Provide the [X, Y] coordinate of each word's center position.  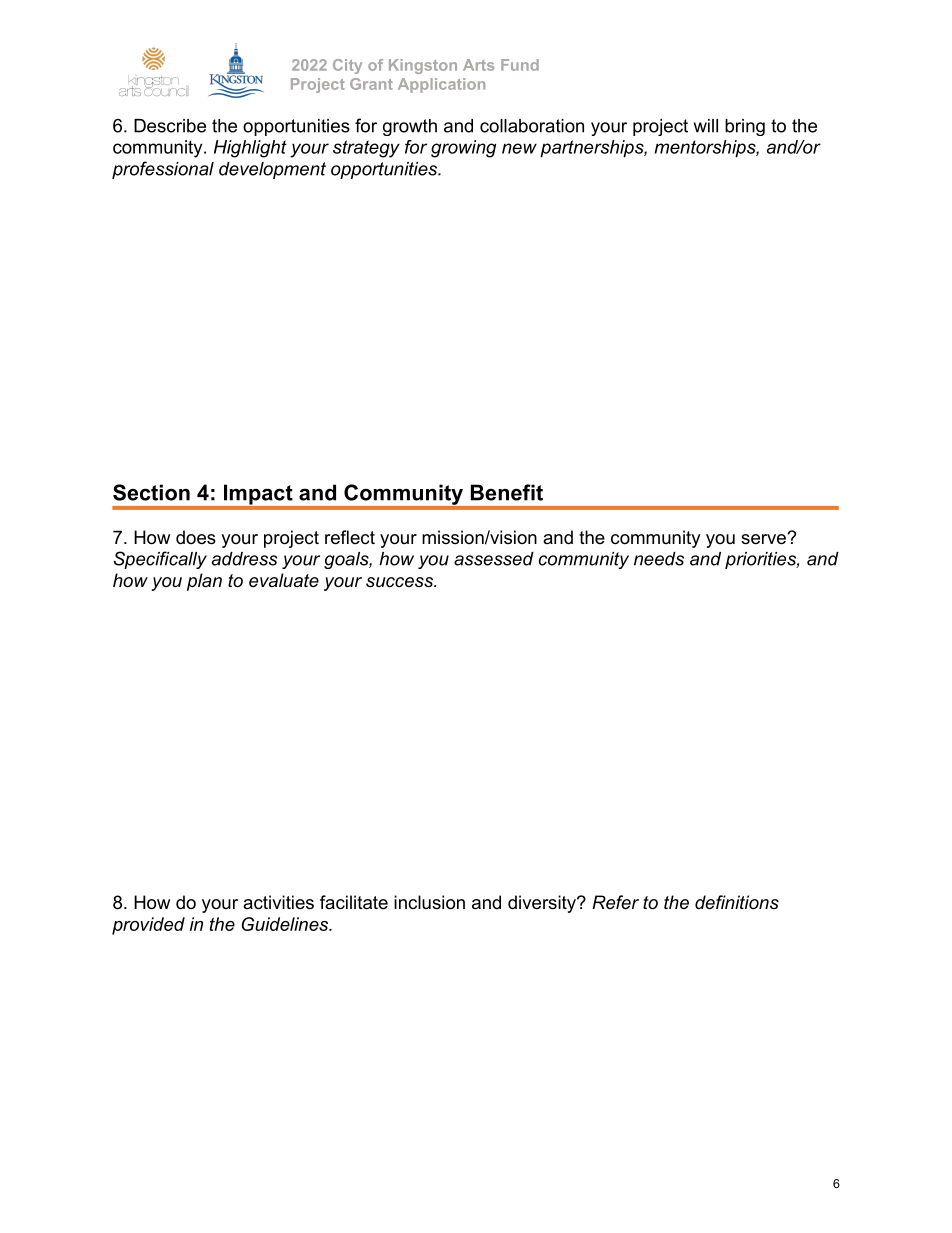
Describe [170, 126]
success [400, 582]
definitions [737, 902]
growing [463, 149]
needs [659, 559]
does [196, 537]
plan [204, 582]
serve [764, 539]
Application [441, 85]
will [706, 126]
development [272, 170]
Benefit [507, 492]
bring [745, 127]
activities [278, 902]
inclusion [429, 902]
